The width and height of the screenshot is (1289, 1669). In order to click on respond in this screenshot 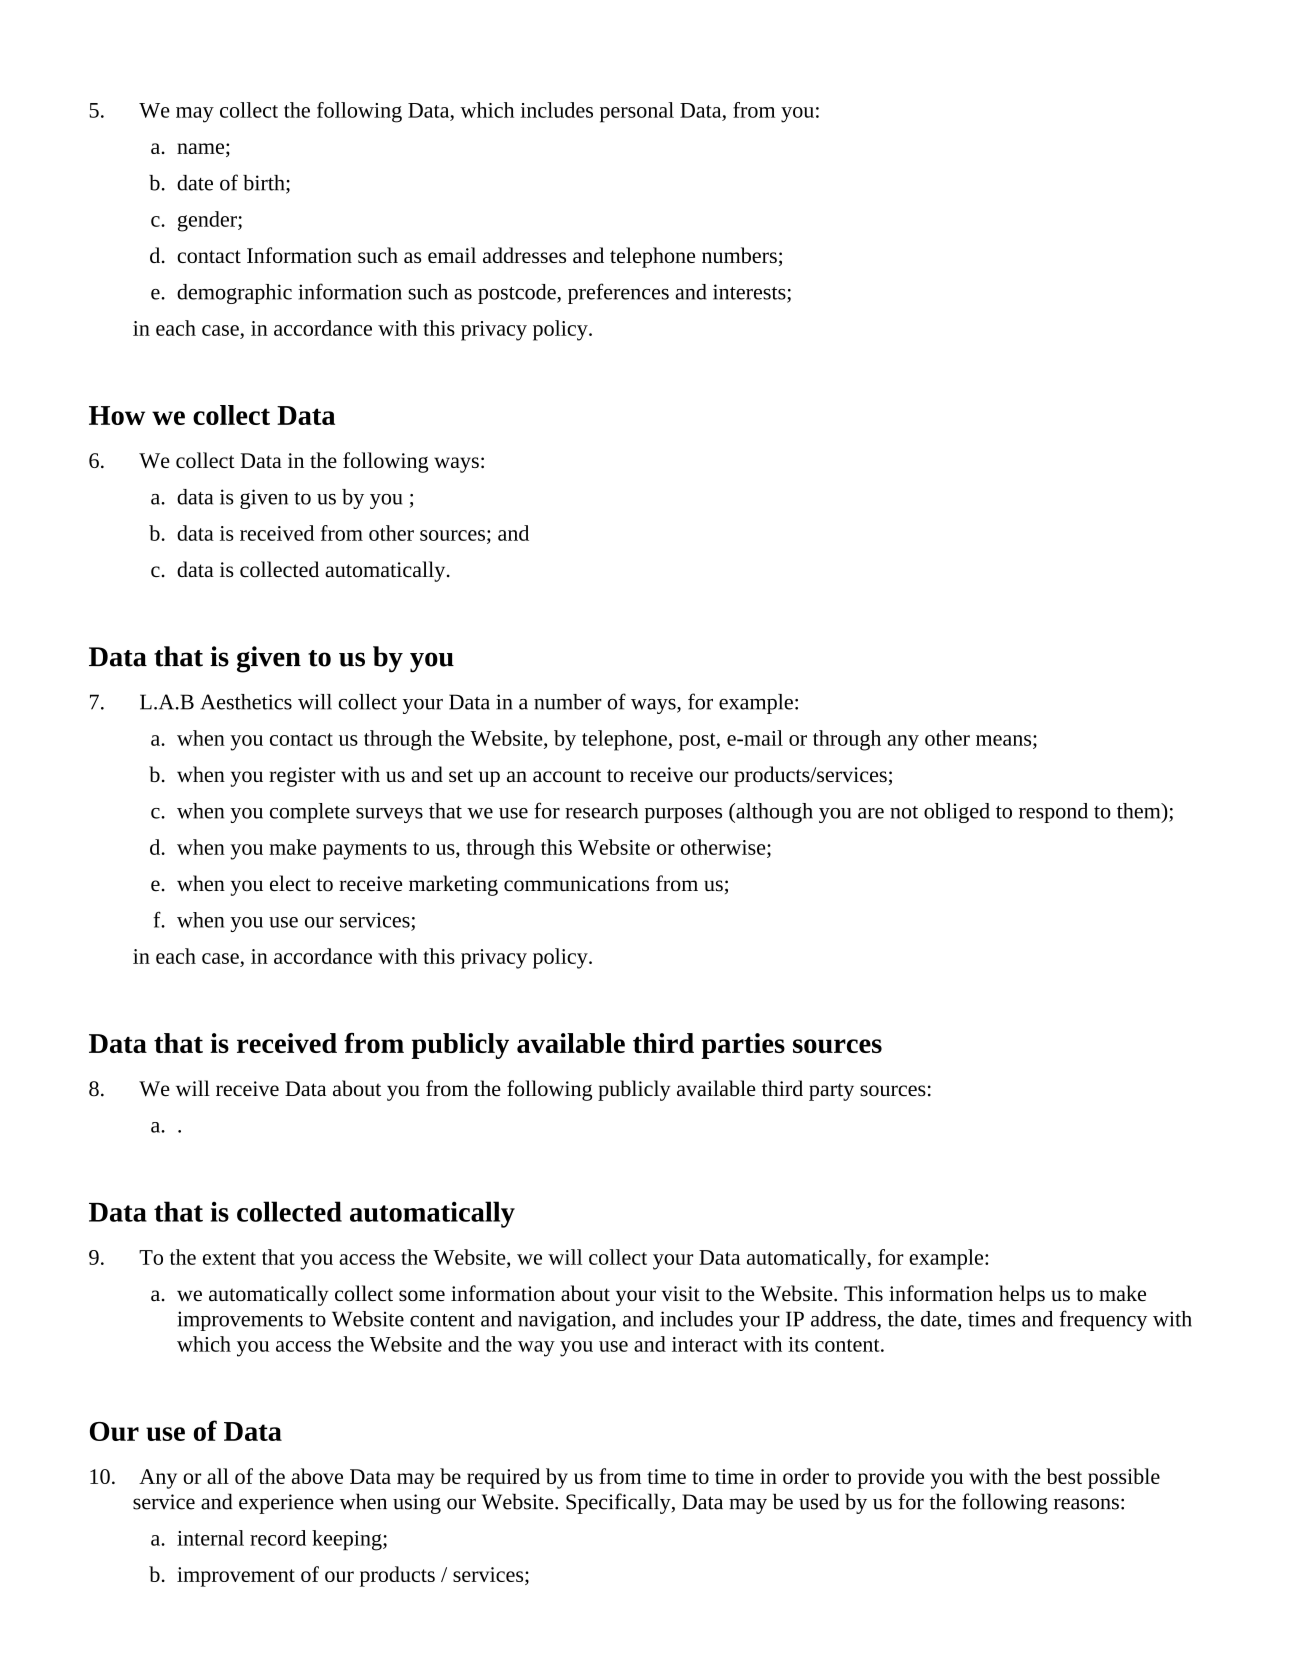, I will do `click(1053, 813)`.
